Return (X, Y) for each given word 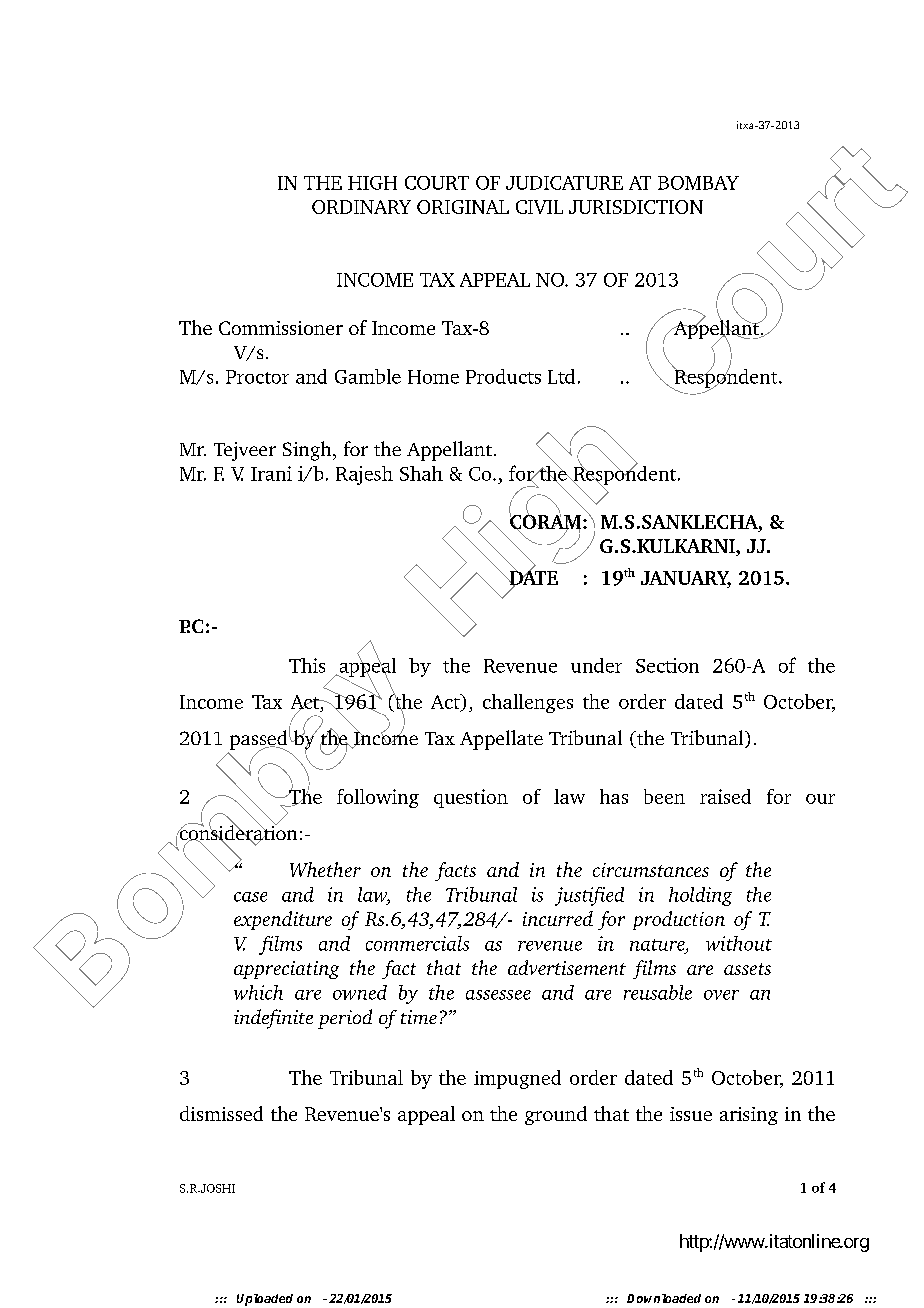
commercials (417, 943)
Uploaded (265, 1300)
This (307, 665)
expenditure (283, 920)
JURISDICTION (636, 207)
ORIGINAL (463, 207)
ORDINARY (361, 207)
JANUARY (686, 579)
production (679, 920)
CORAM (547, 522)
